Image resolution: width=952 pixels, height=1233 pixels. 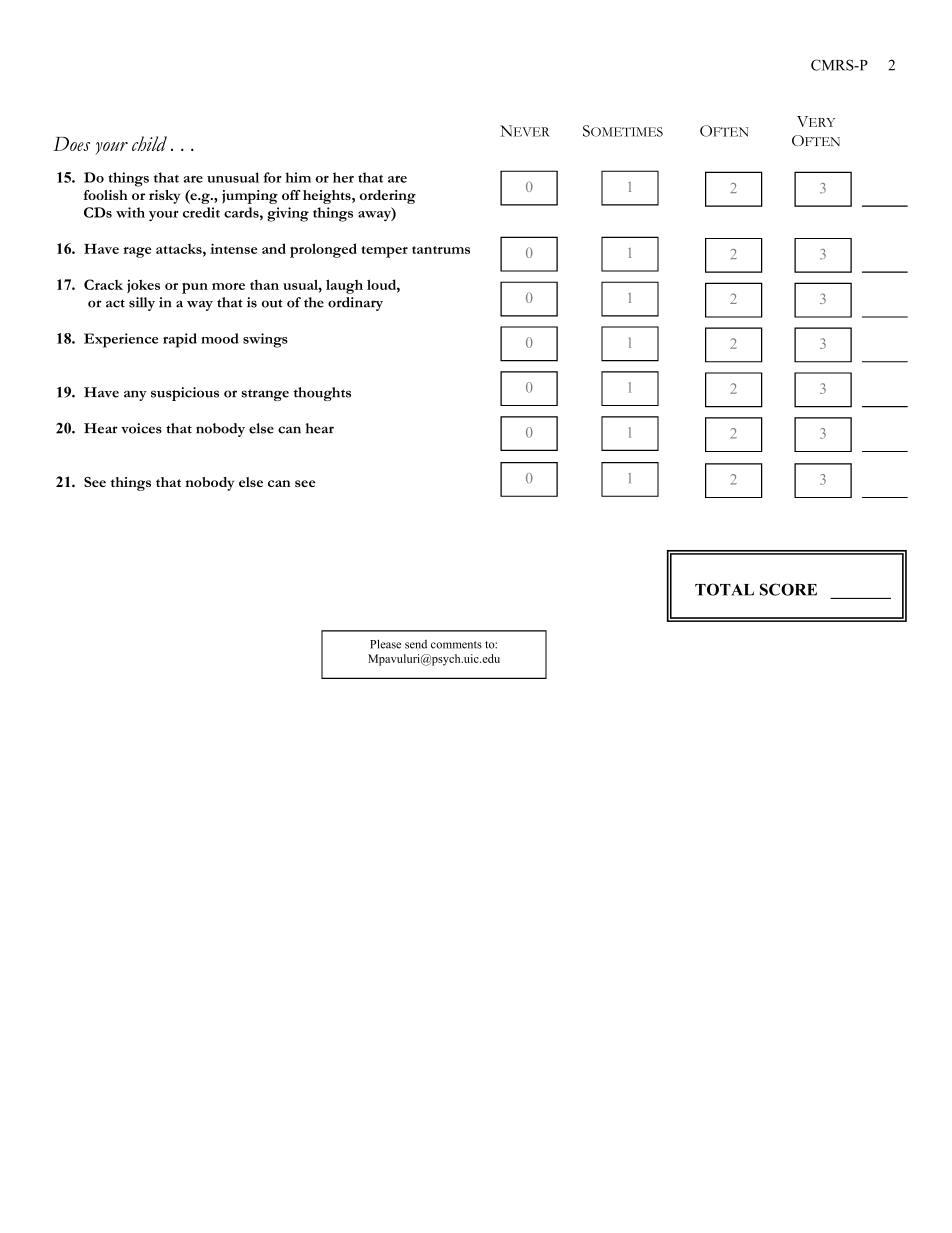 What do you see at coordinates (355, 304) in the image?
I see `ordinary` at bounding box center [355, 304].
